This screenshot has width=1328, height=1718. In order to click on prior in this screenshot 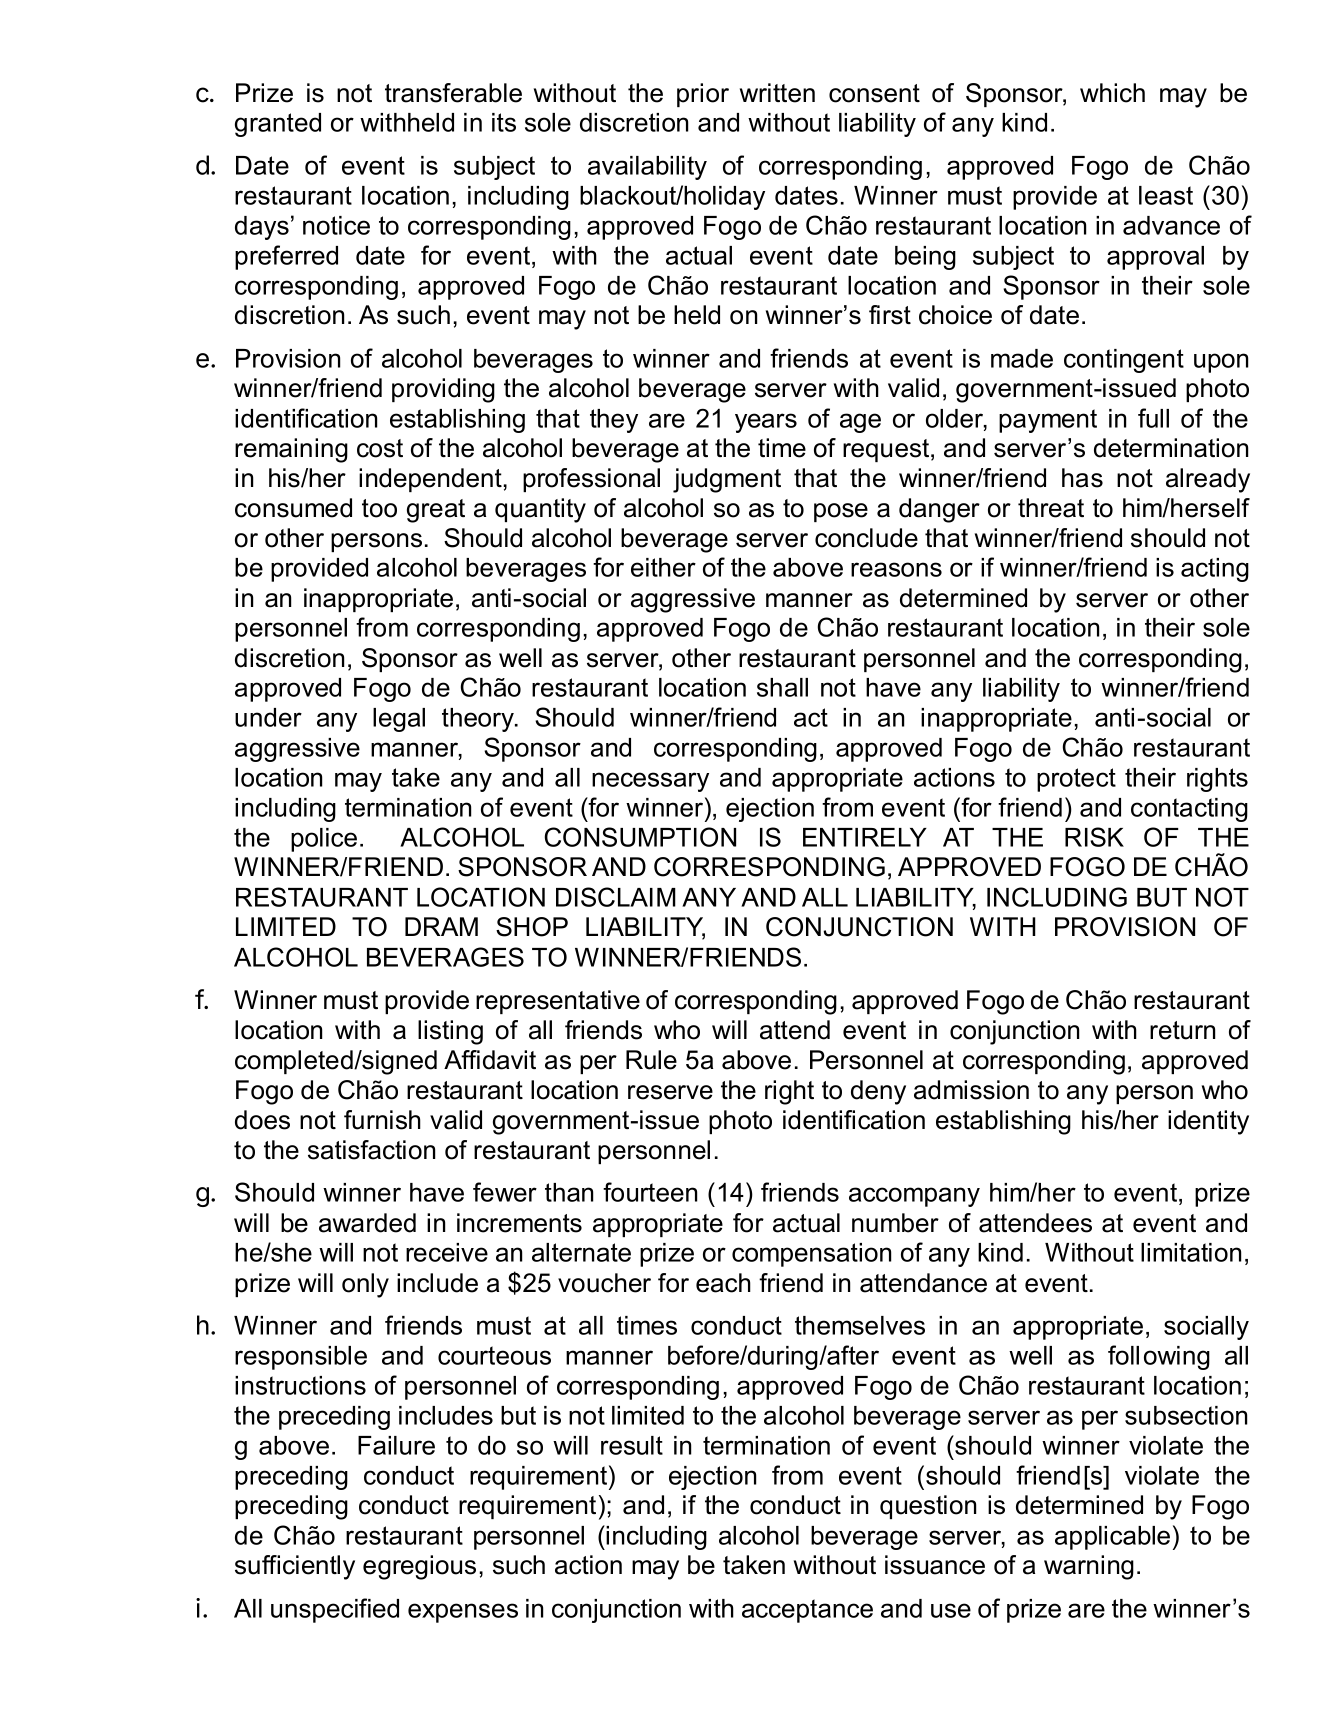, I will do `click(703, 95)`.
